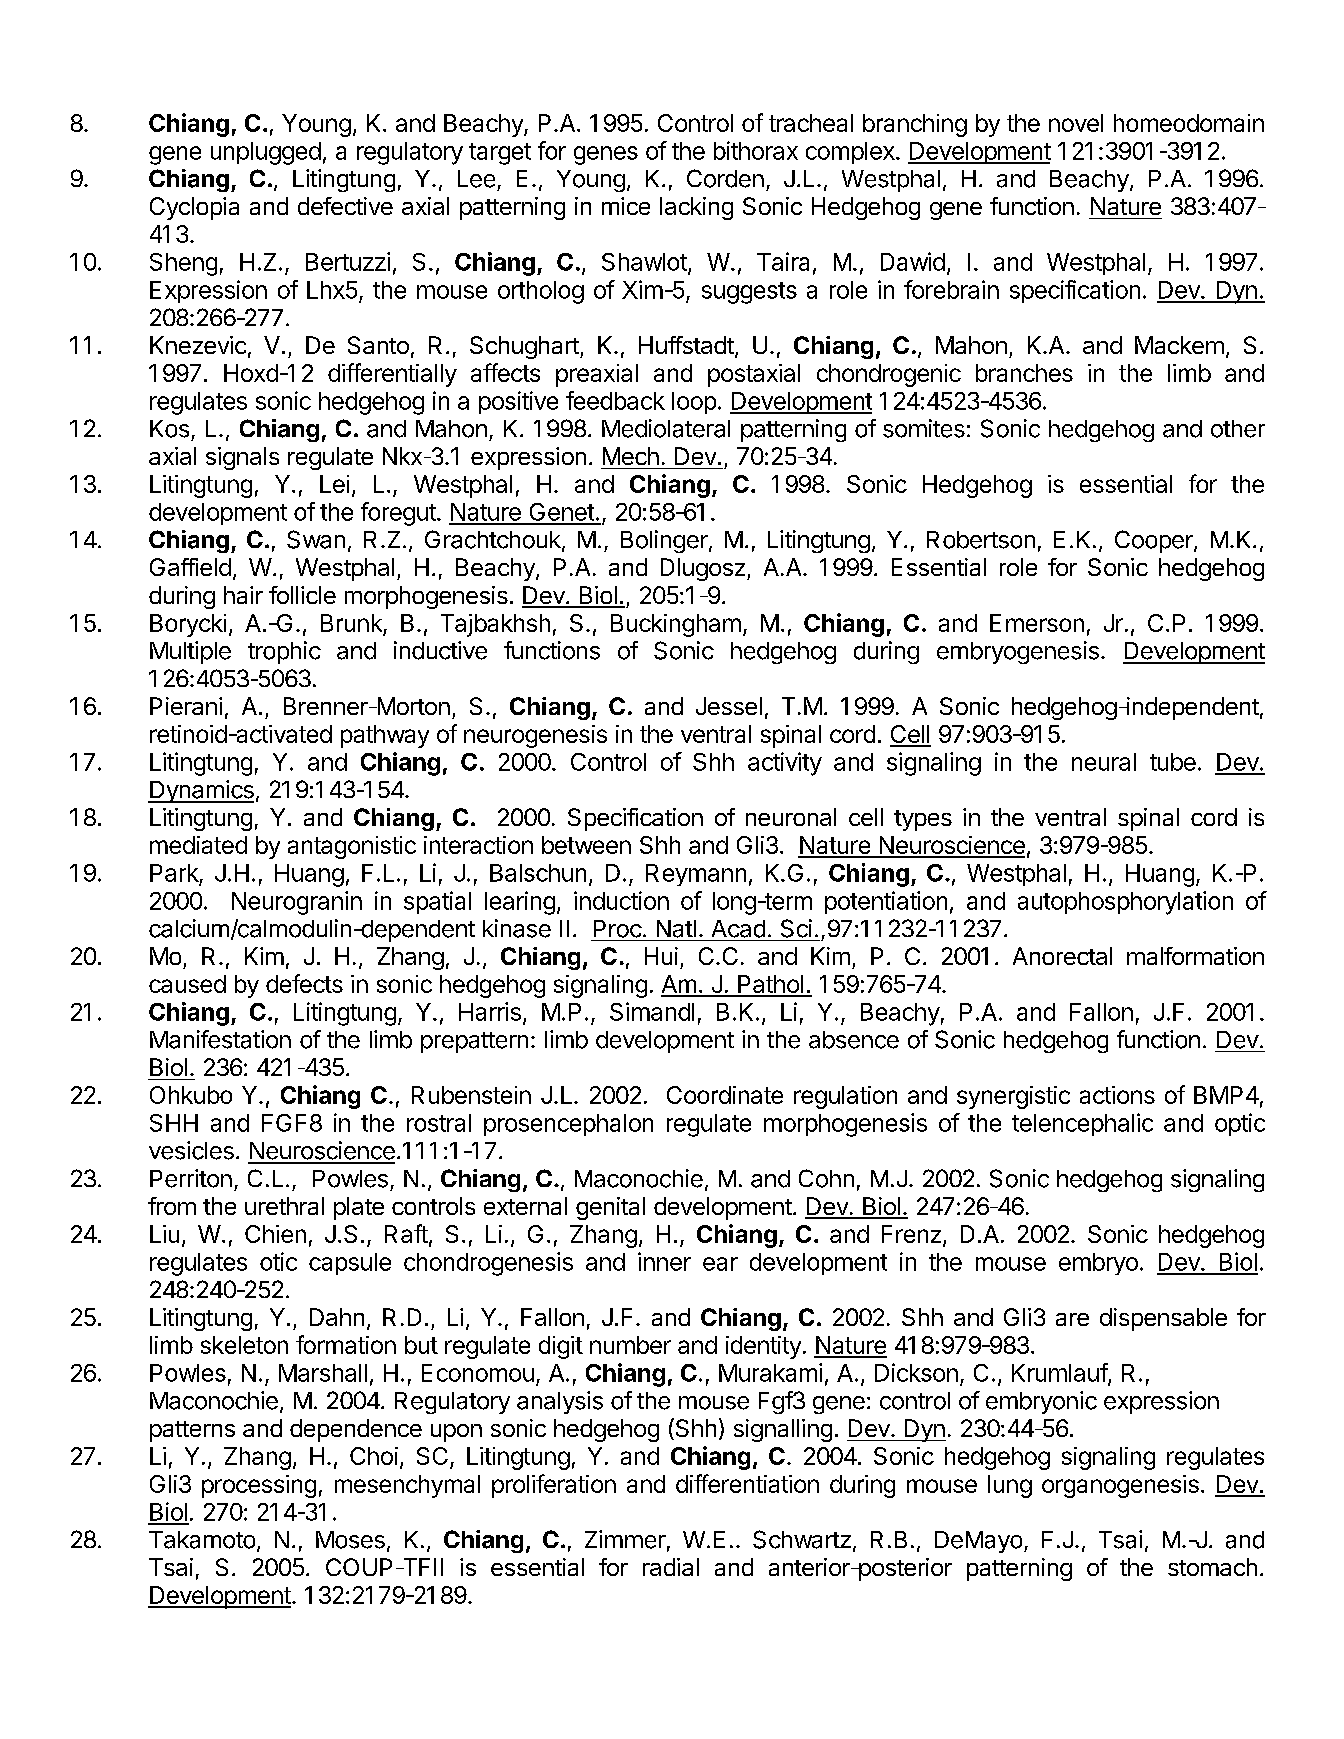  Describe the element at coordinates (1104, 762) in the document. I see `neural` at that location.
